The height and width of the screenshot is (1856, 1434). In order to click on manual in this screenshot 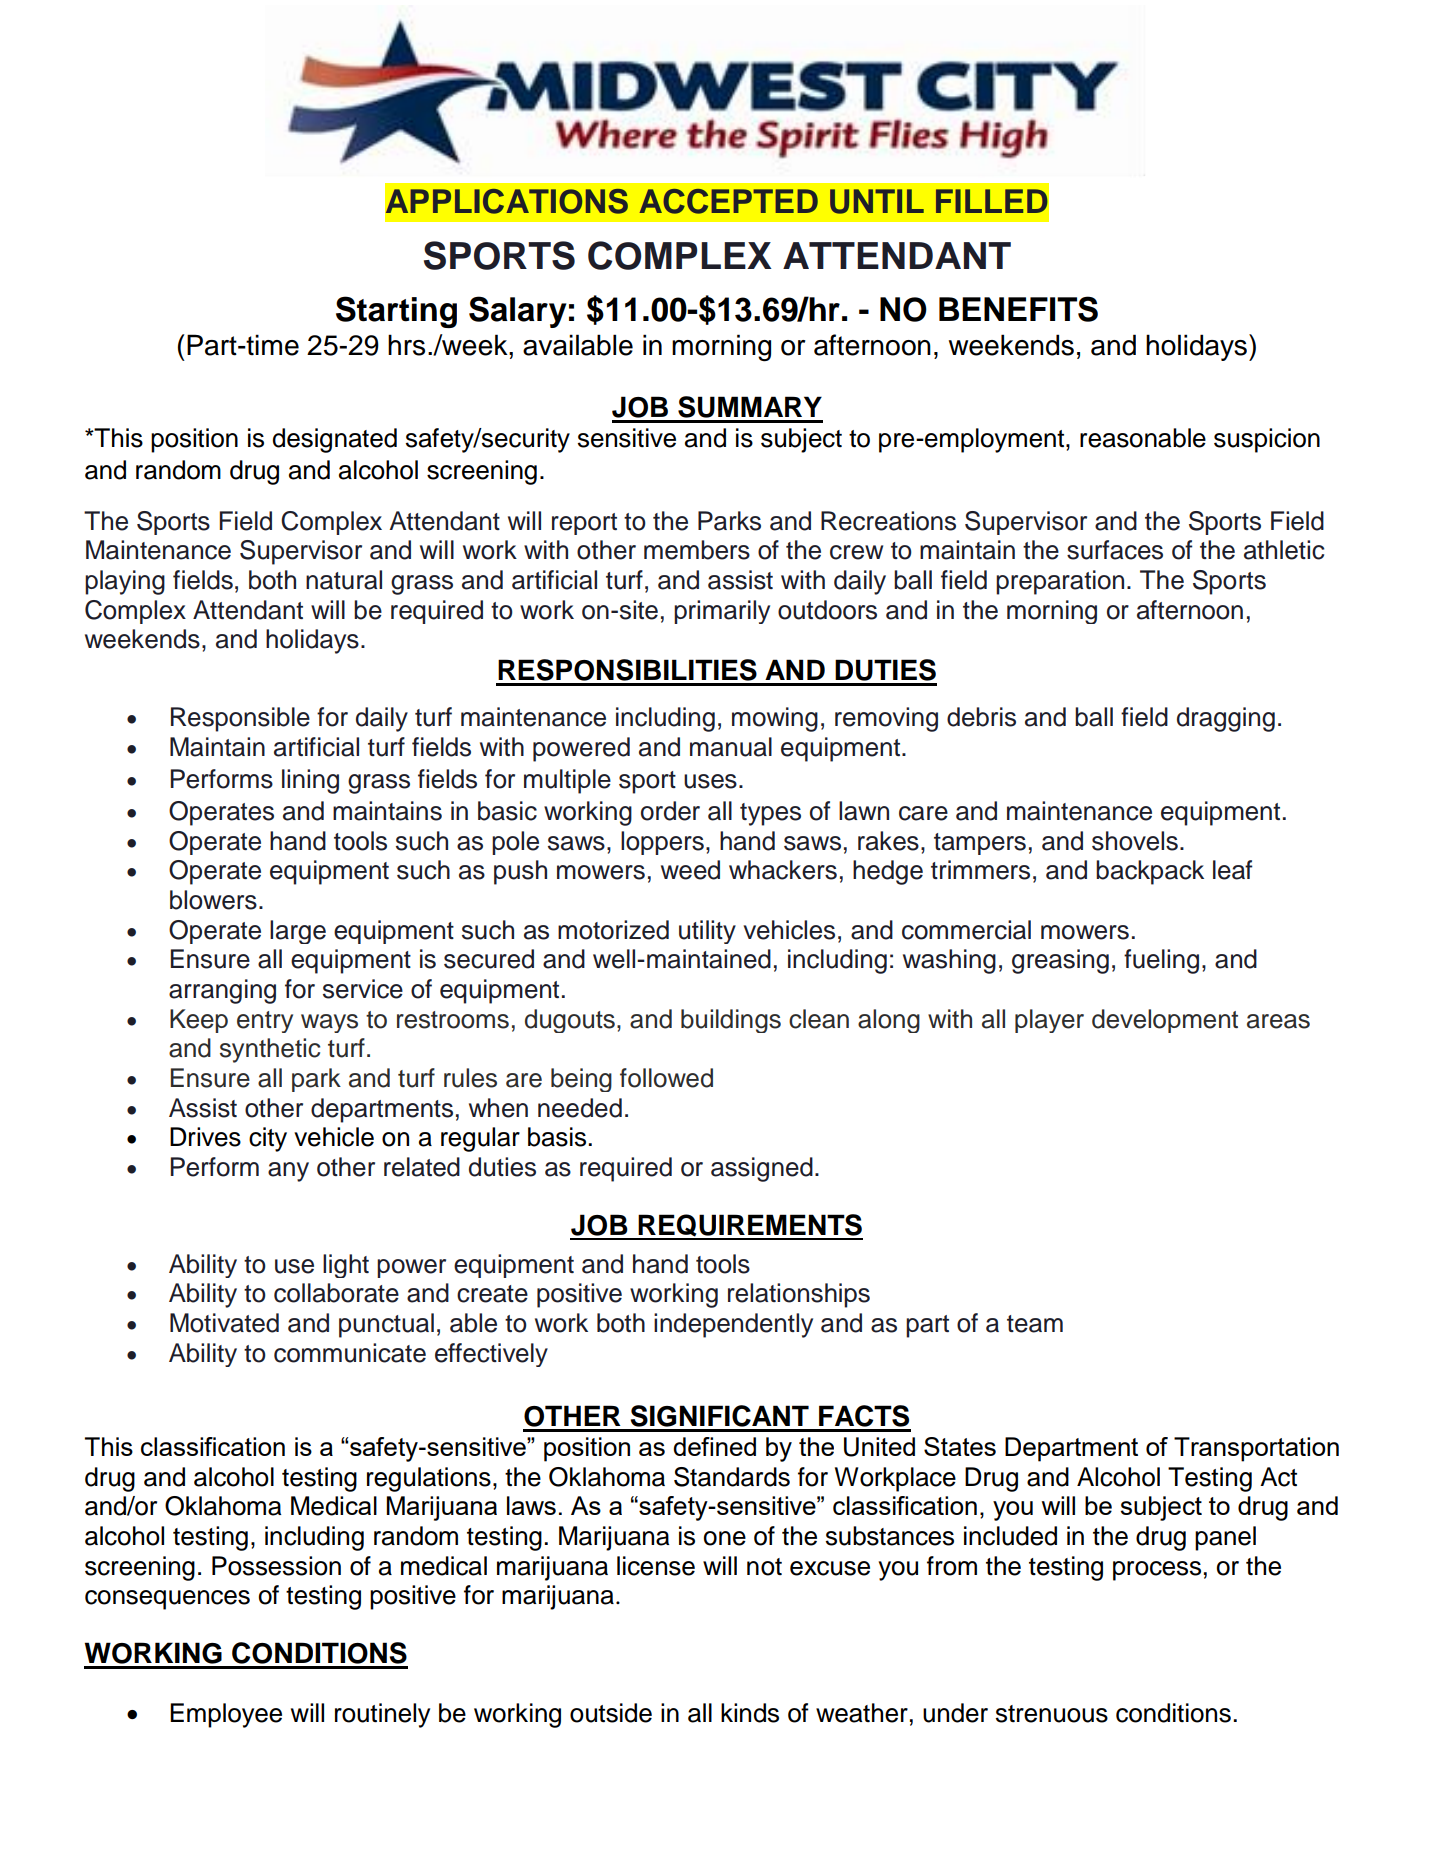, I will do `click(731, 747)`.
